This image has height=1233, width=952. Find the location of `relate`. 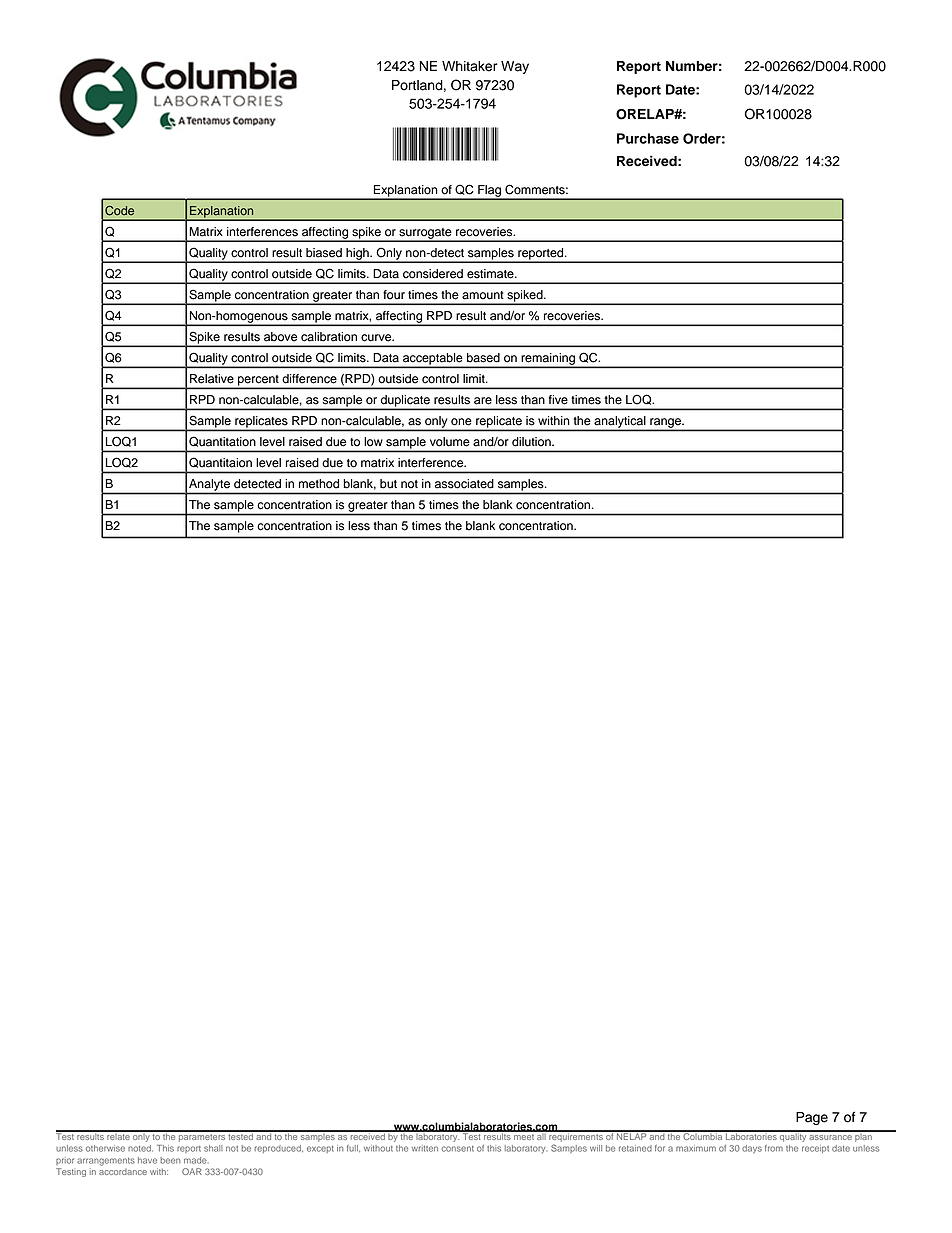

relate is located at coordinates (118, 1135).
